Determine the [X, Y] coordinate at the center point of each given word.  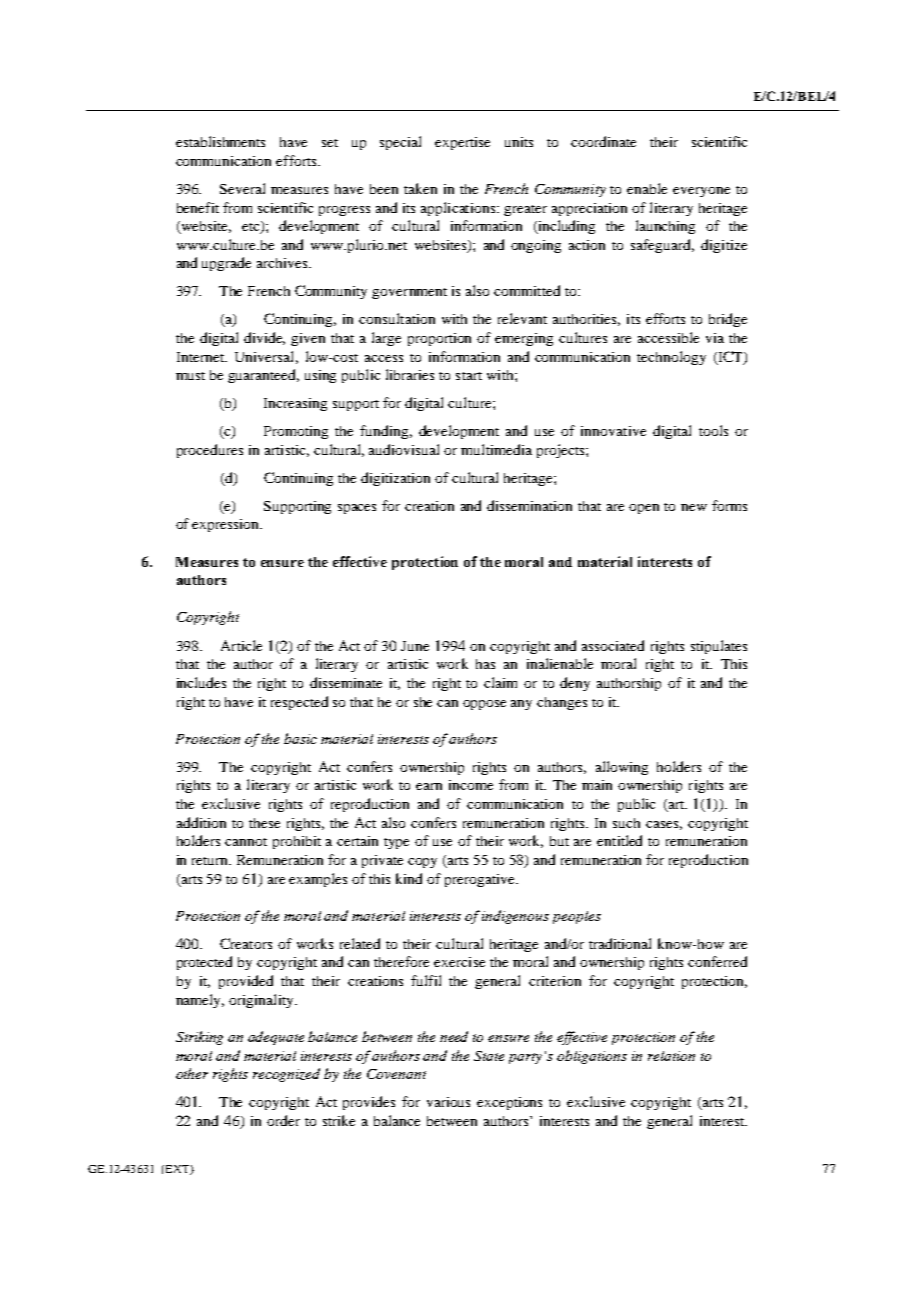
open [644, 509]
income [471, 785]
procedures [210, 451]
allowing [622, 768]
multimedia [496, 449]
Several [242, 188]
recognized [286, 1075]
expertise [462, 143]
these [264, 823]
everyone [701, 192]
